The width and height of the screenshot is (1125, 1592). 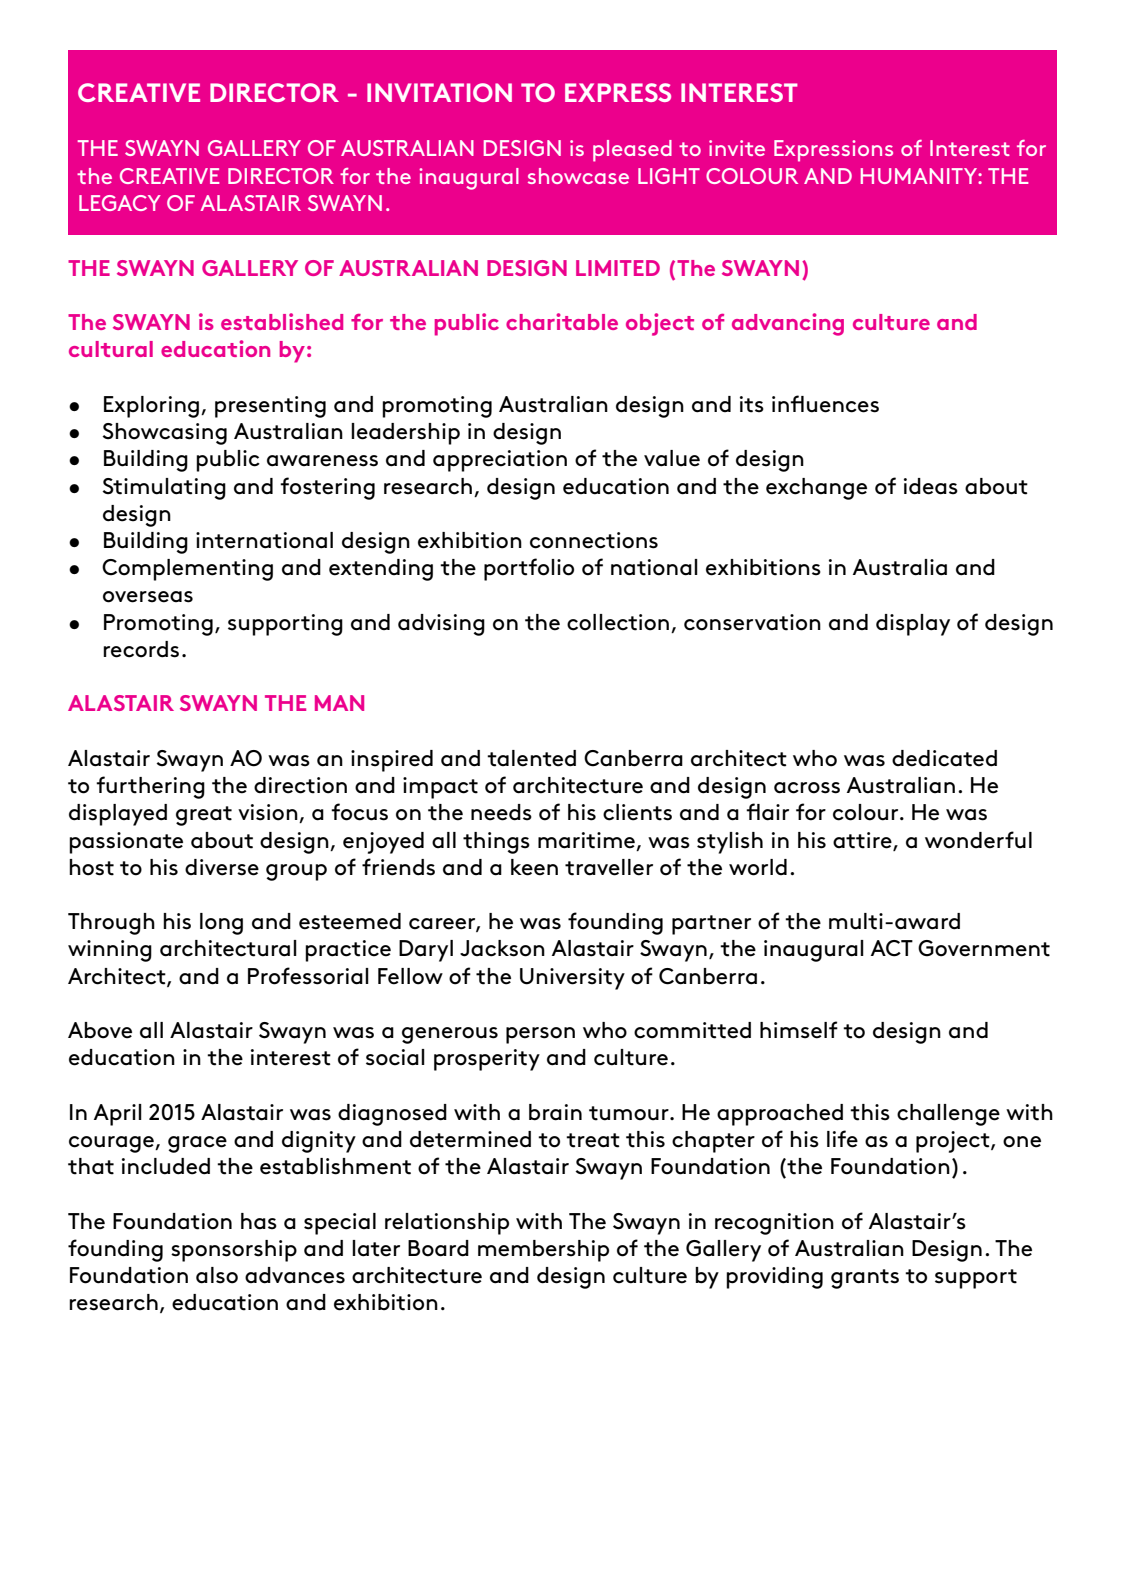 What do you see at coordinates (984, 948) in the screenshot?
I see `Government` at bounding box center [984, 948].
